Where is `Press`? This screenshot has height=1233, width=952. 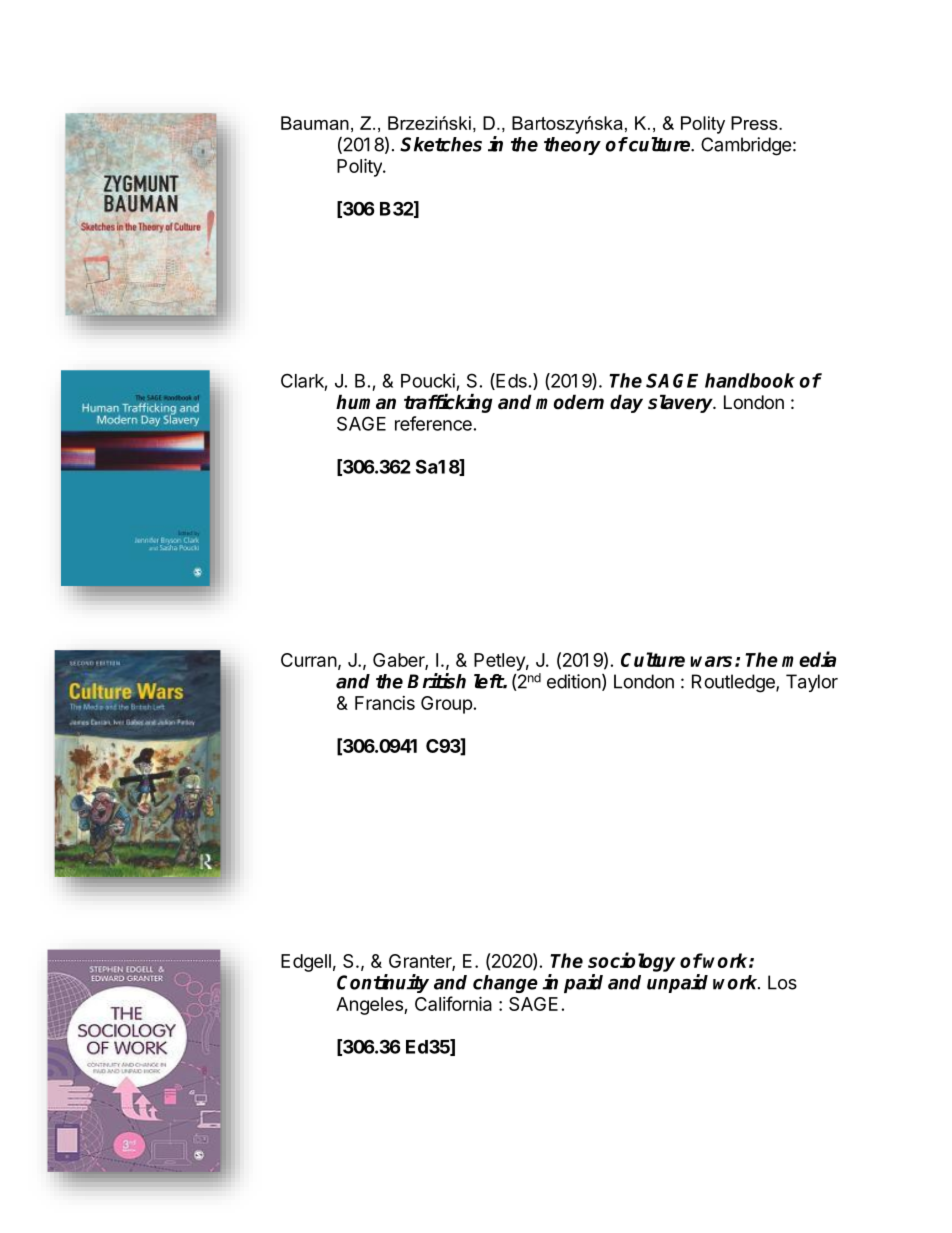
Press is located at coordinates (755, 123).
